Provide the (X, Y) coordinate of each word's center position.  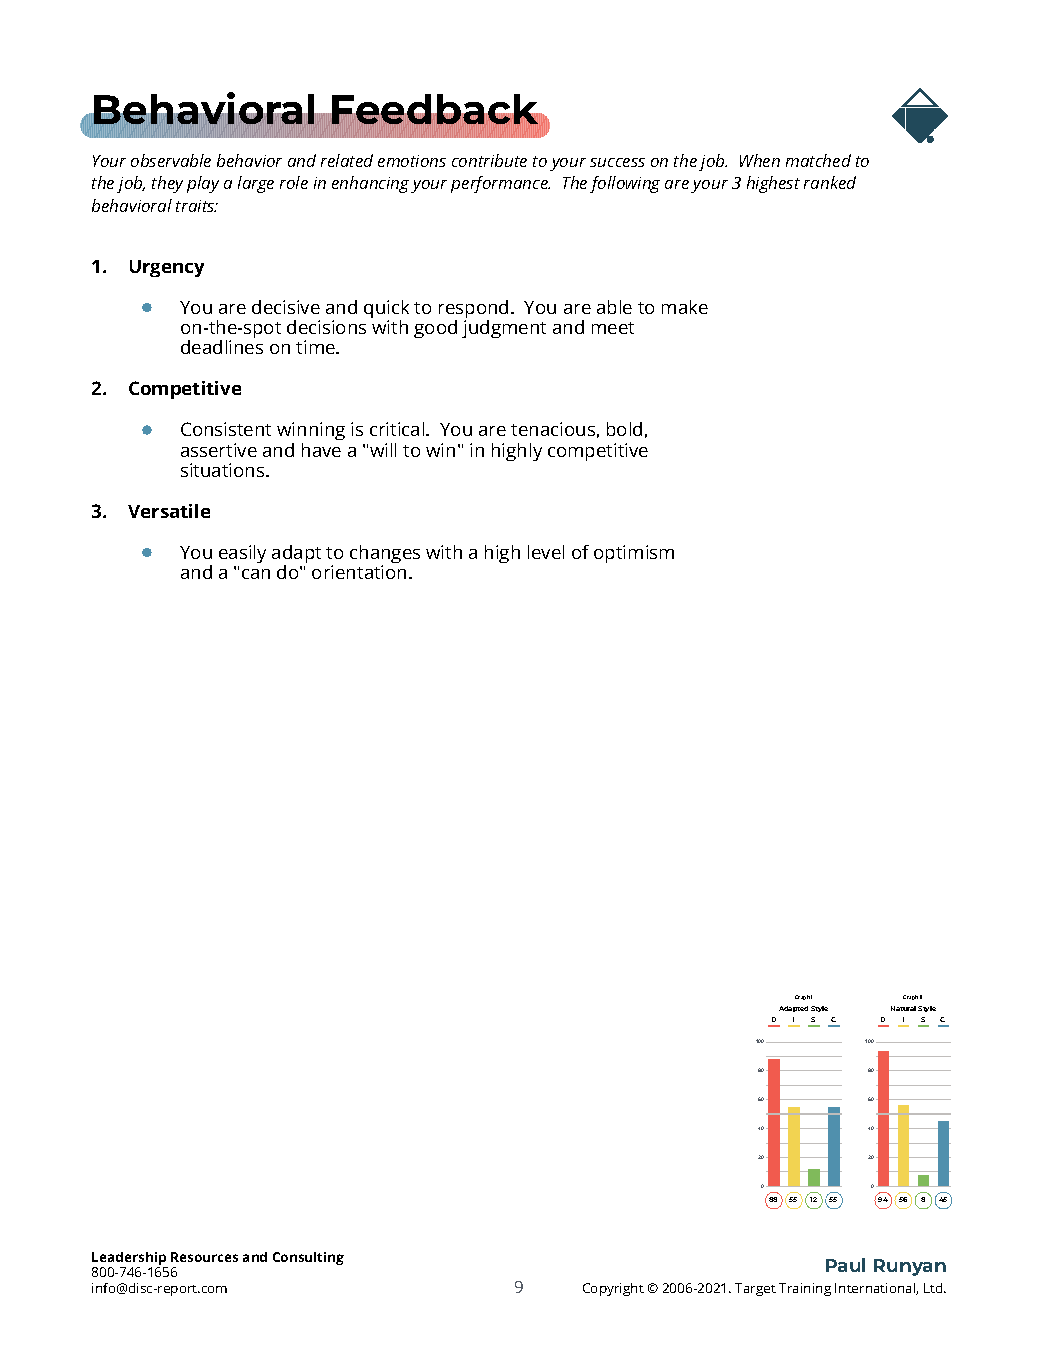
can (256, 574)
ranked (830, 182)
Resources (204, 1257)
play (203, 184)
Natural (903, 1008)
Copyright (613, 1289)
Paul (845, 1265)
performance (500, 184)
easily (242, 554)
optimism (634, 554)
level (546, 552)
